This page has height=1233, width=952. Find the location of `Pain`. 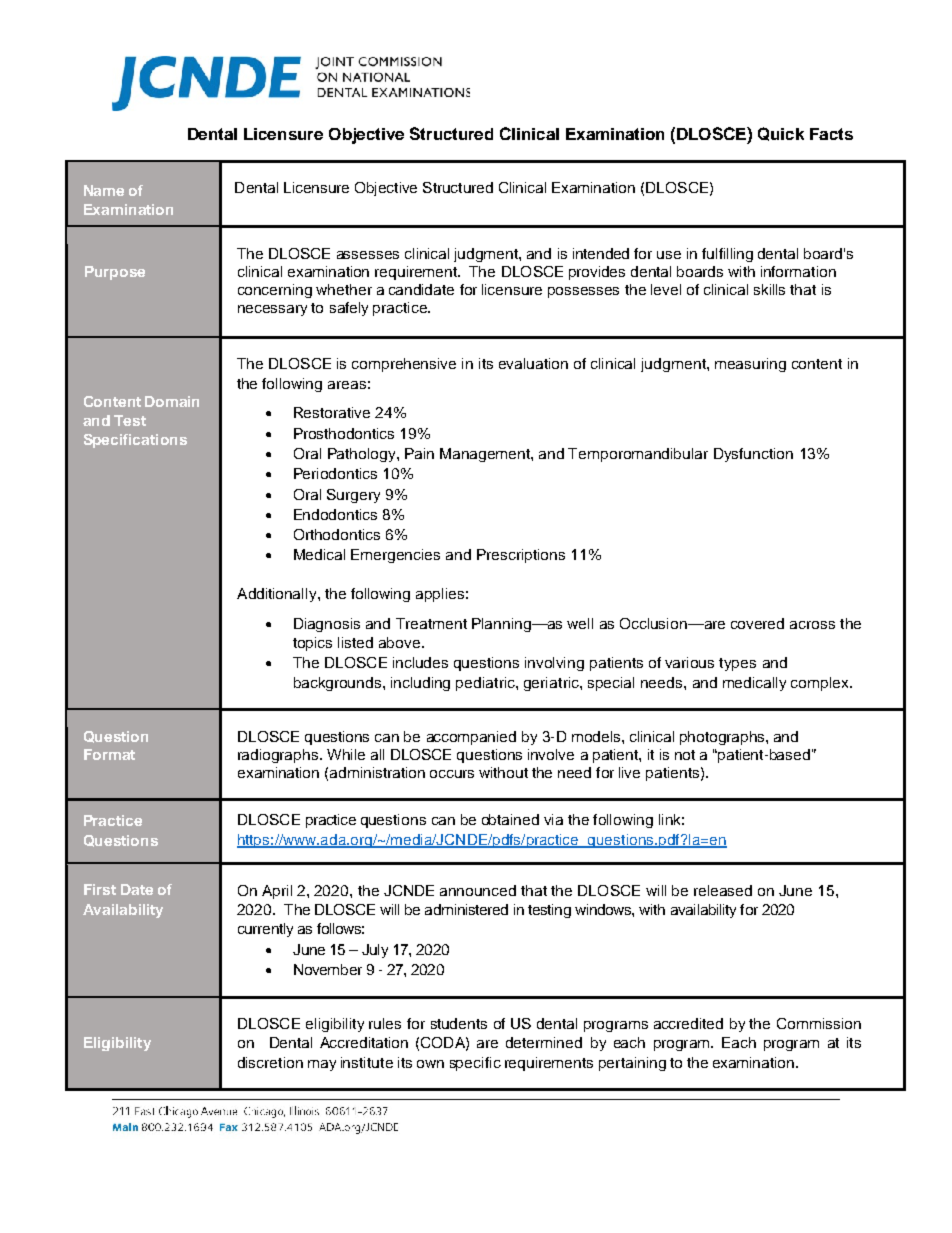

Pain is located at coordinates (419, 453).
